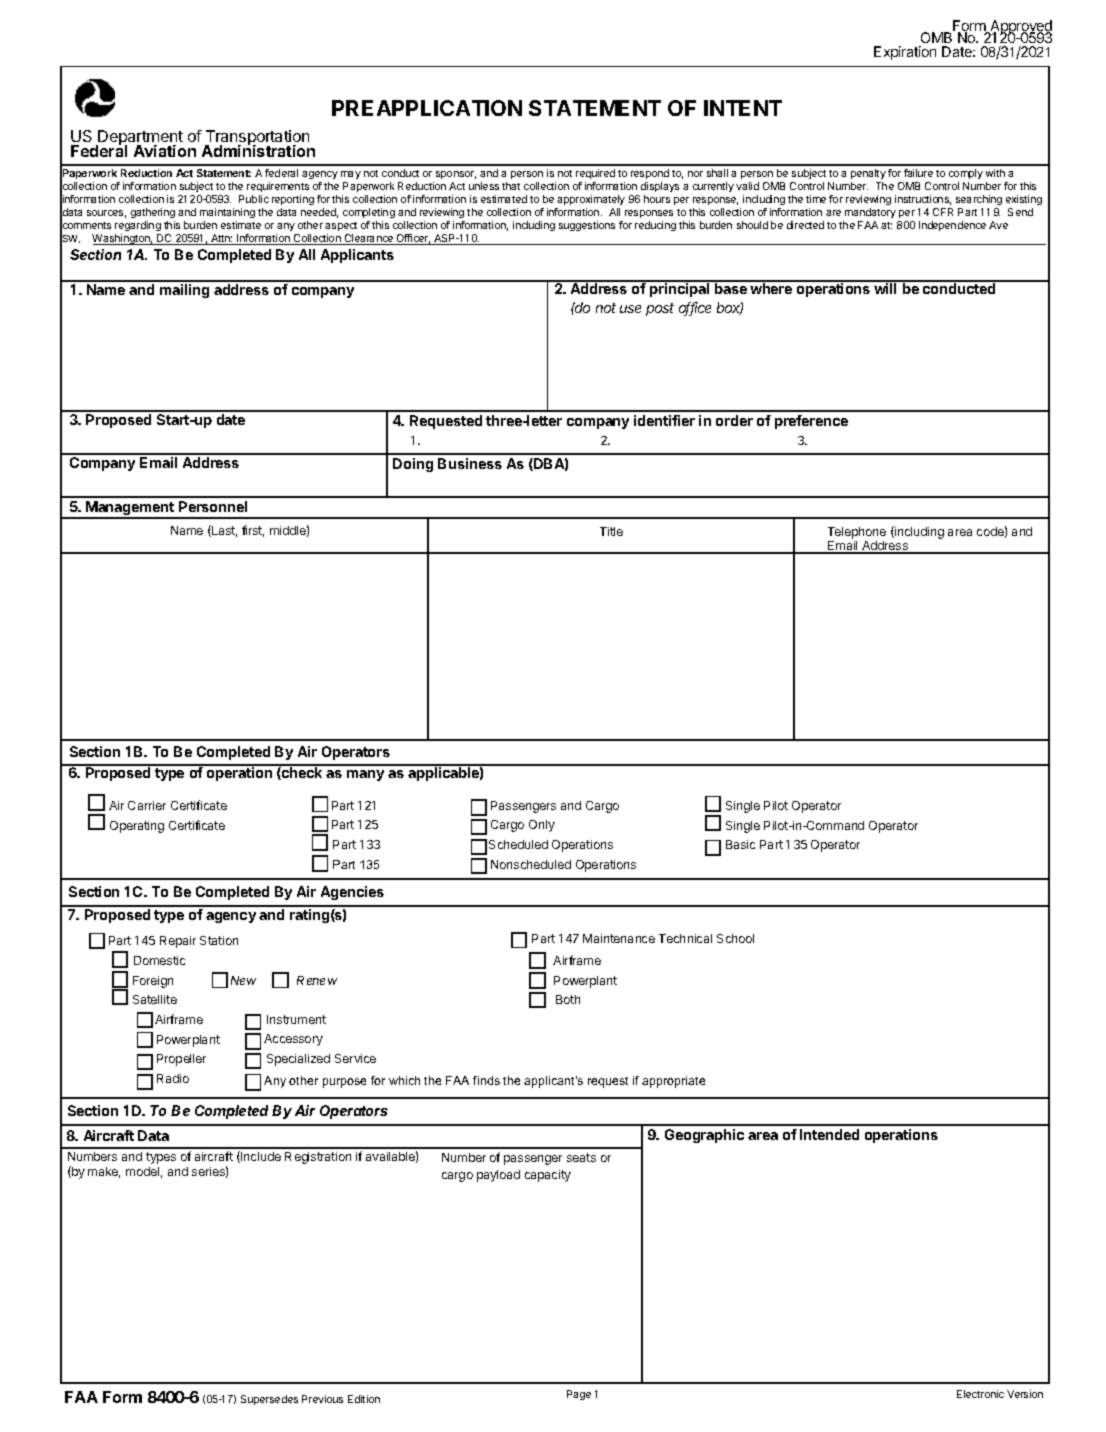 This screenshot has height=1432, width=1106. I want to click on that, so click(511, 186).
